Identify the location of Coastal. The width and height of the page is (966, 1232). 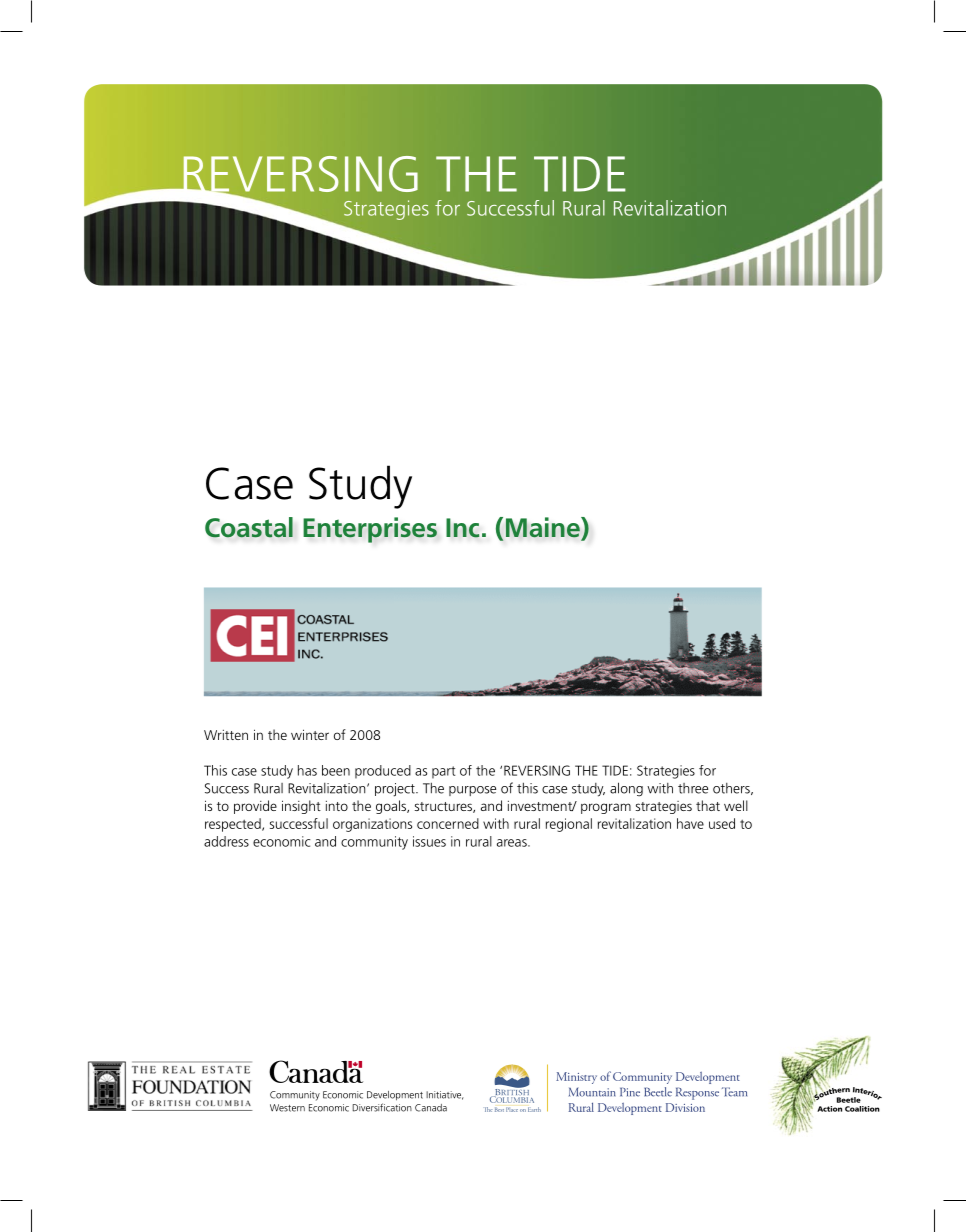
(249, 527).
